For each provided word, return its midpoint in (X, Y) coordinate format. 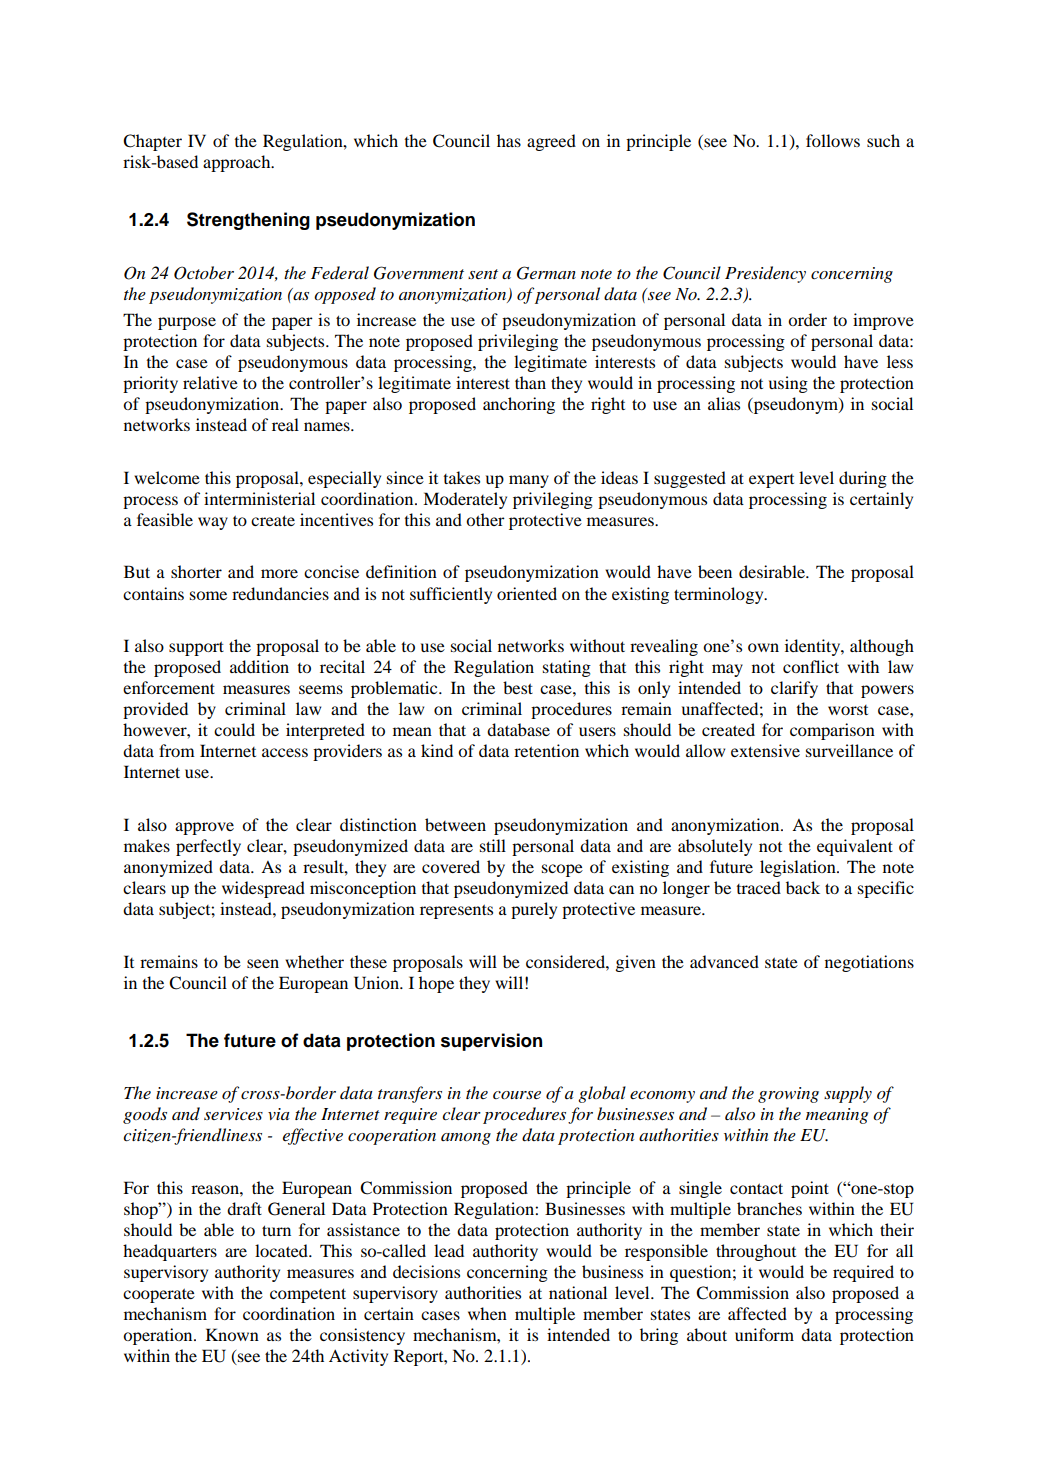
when (487, 1313)
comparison (832, 731)
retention (546, 750)
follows (833, 140)
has (509, 140)
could (234, 729)
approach (238, 163)
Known (232, 1334)
